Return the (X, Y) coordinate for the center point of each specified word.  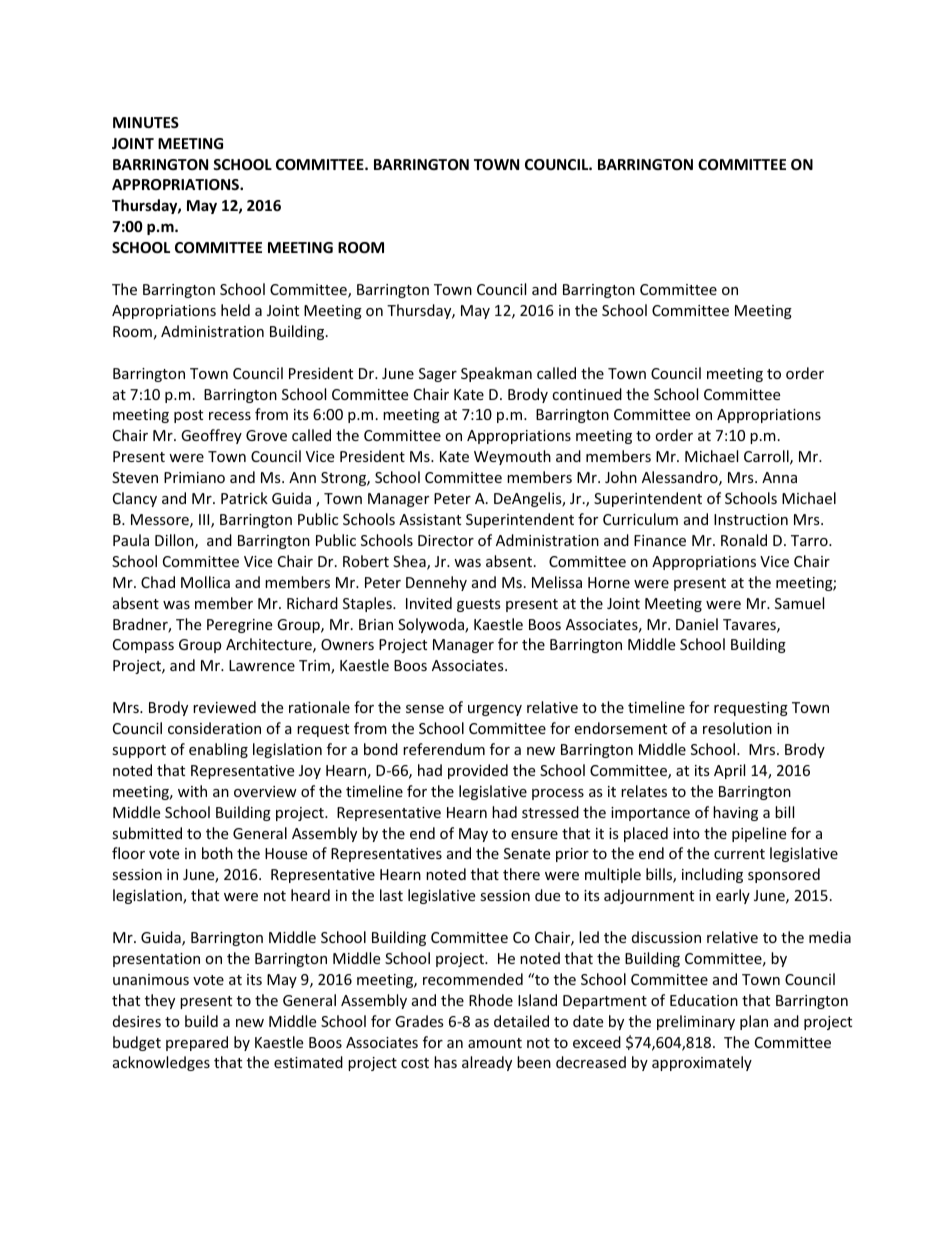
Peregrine (239, 626)
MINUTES (146, 122)
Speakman (496, 374)
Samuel (799, 603)
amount (495, 1043)
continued (587, 394)
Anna (779, 477)
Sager (438, 375)
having (735, 813)
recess (230, 416)
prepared (197, 1043)
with (192, 791)
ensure (534, 835)
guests (479, 605)
